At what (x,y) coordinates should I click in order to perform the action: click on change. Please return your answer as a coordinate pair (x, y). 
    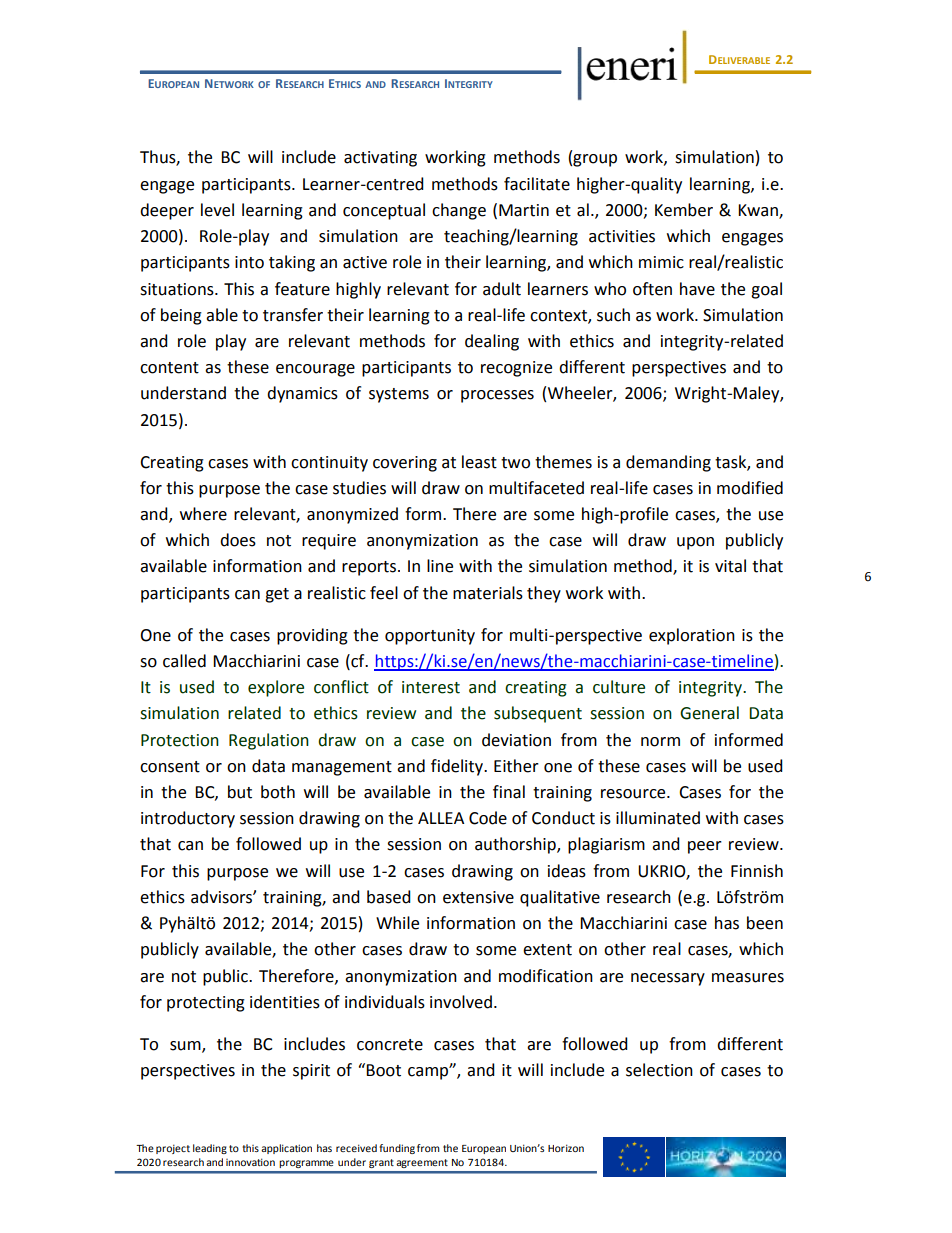
    Looking at the image, I should click on (459, 211).
